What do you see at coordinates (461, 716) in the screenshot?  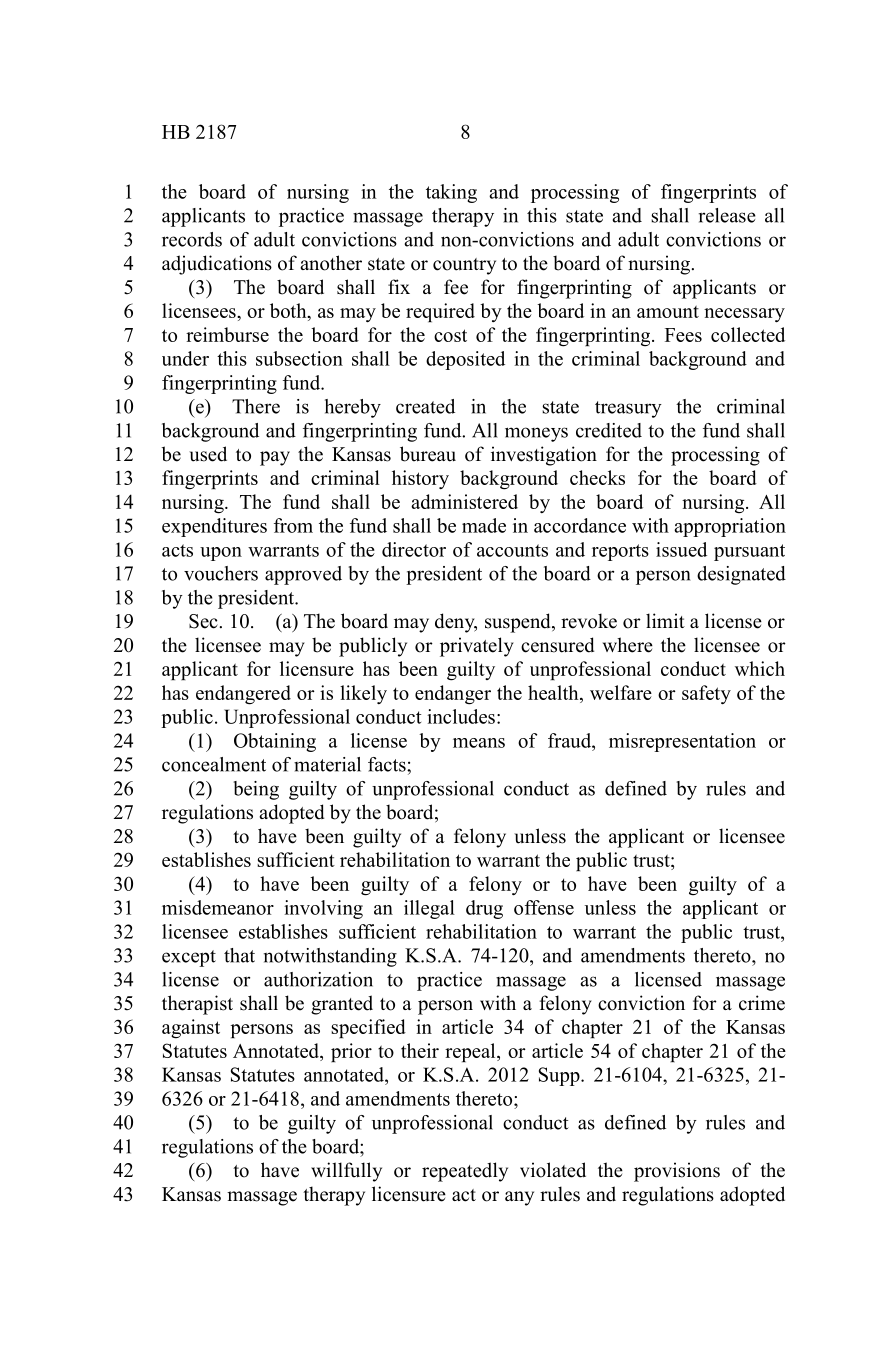 I see `includes` at bounding box center [461, 716].
